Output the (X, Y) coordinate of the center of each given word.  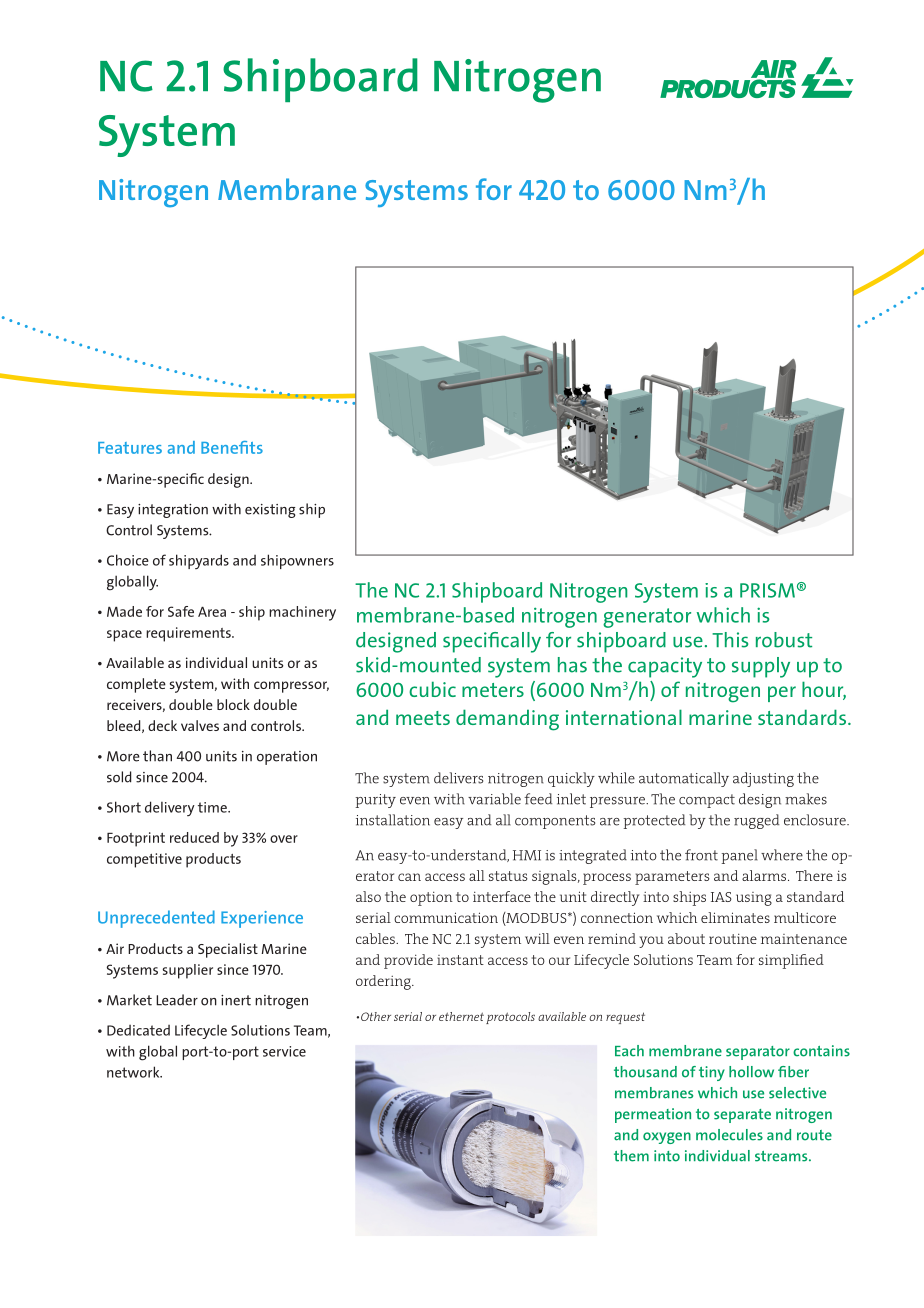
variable (494, 799)
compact (707, 801)
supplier (188, 971)
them (631, 1156)
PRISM (767, 590)
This (730, 640)
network (134, 1072)
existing (270, 511)
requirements (189, 634)
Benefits (232, 447)
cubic (432, 689)
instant (460, 960)
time (213, 807)
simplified (791, 961)
